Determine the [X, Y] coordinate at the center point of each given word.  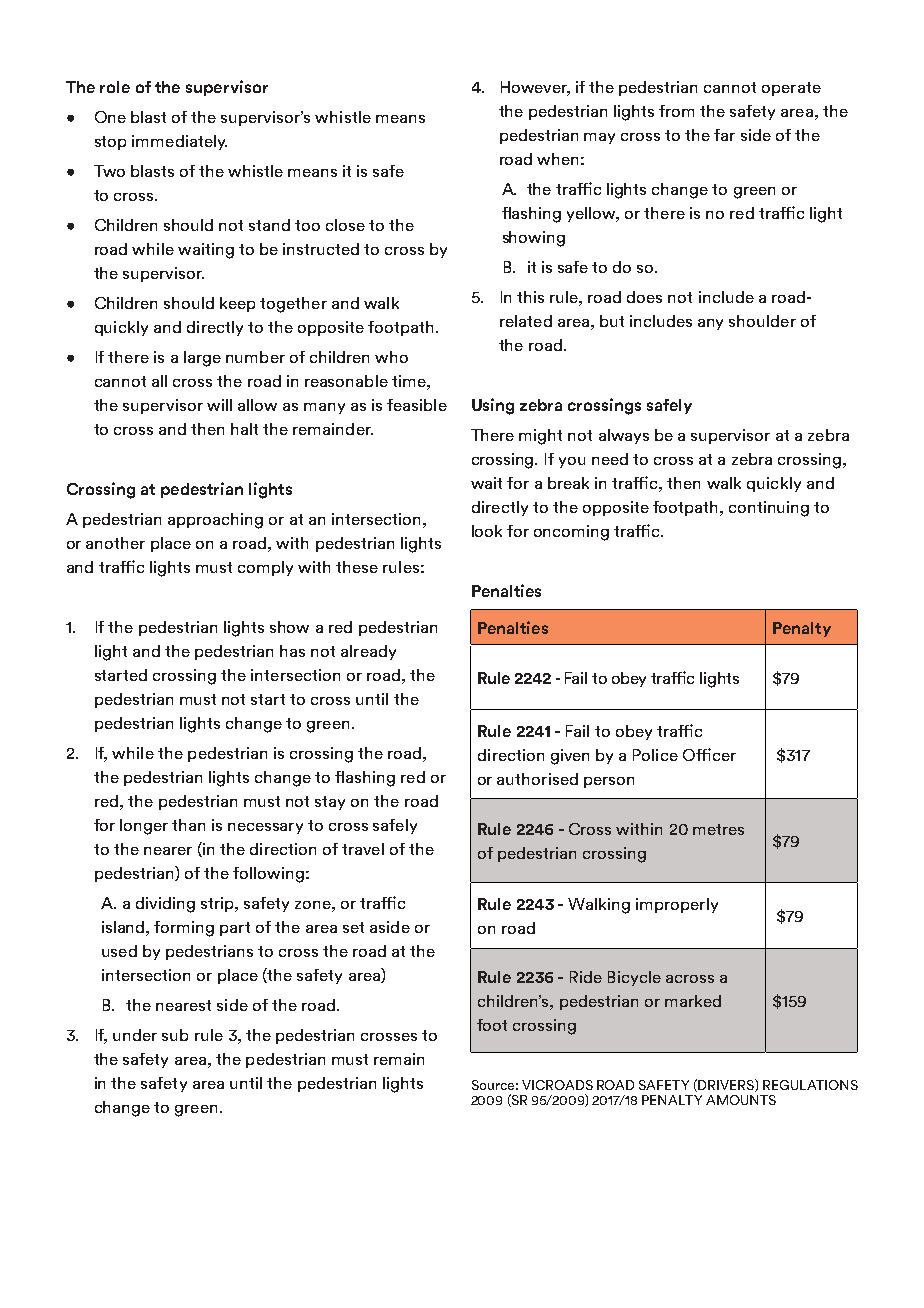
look [487, 531]
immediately [179, 142]
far [724, 135]
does [644, 297]
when [557, 159]
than [188, 825]
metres [718, 829]
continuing [769, 509]
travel [363, 849]
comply [265, 568]
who [391, 357]
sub [175, 1035]
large [202, 359]
